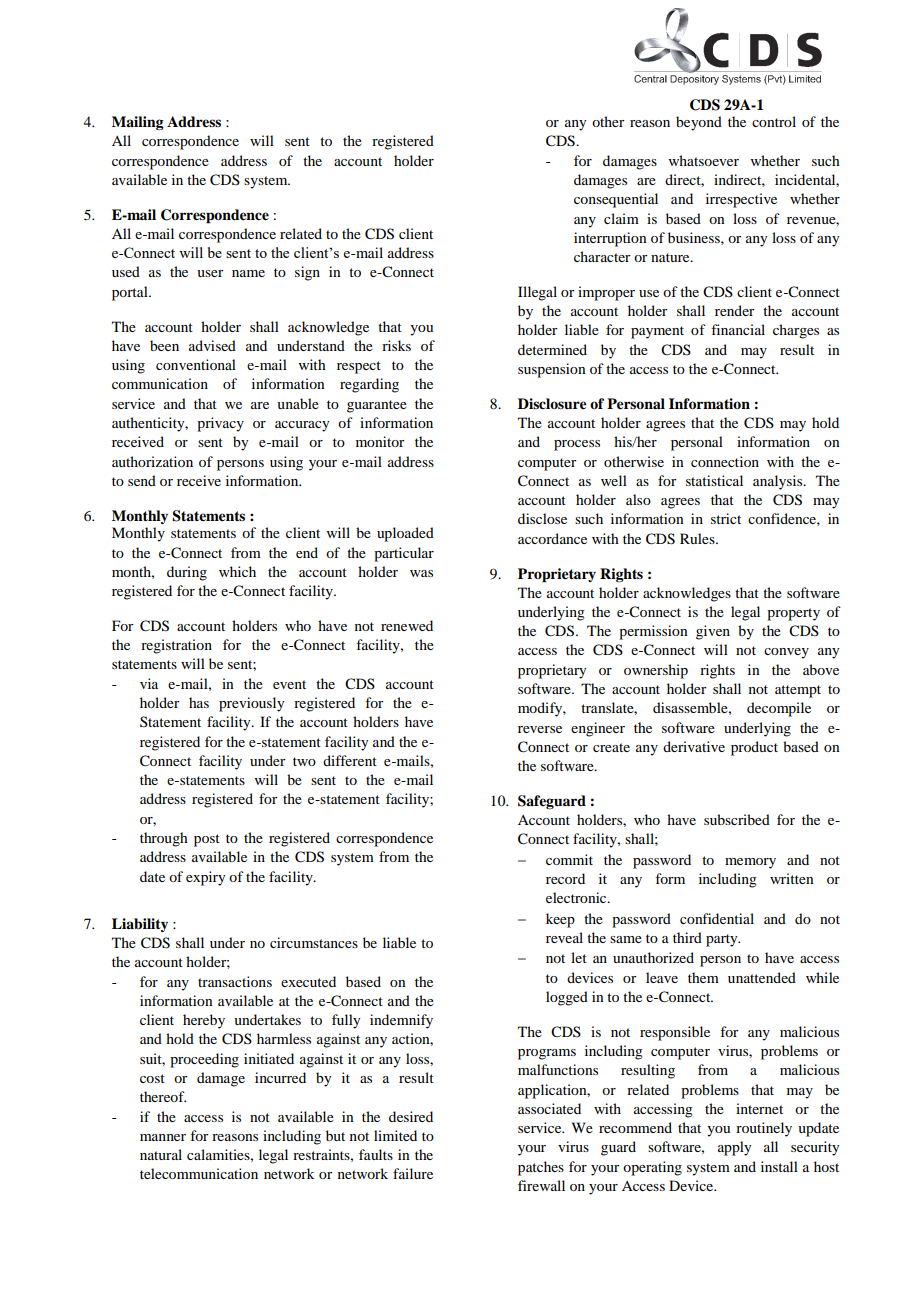 Image resolution: width=924 pixels, height=1308 pixels. I want to click on user, so click(210, 273).
